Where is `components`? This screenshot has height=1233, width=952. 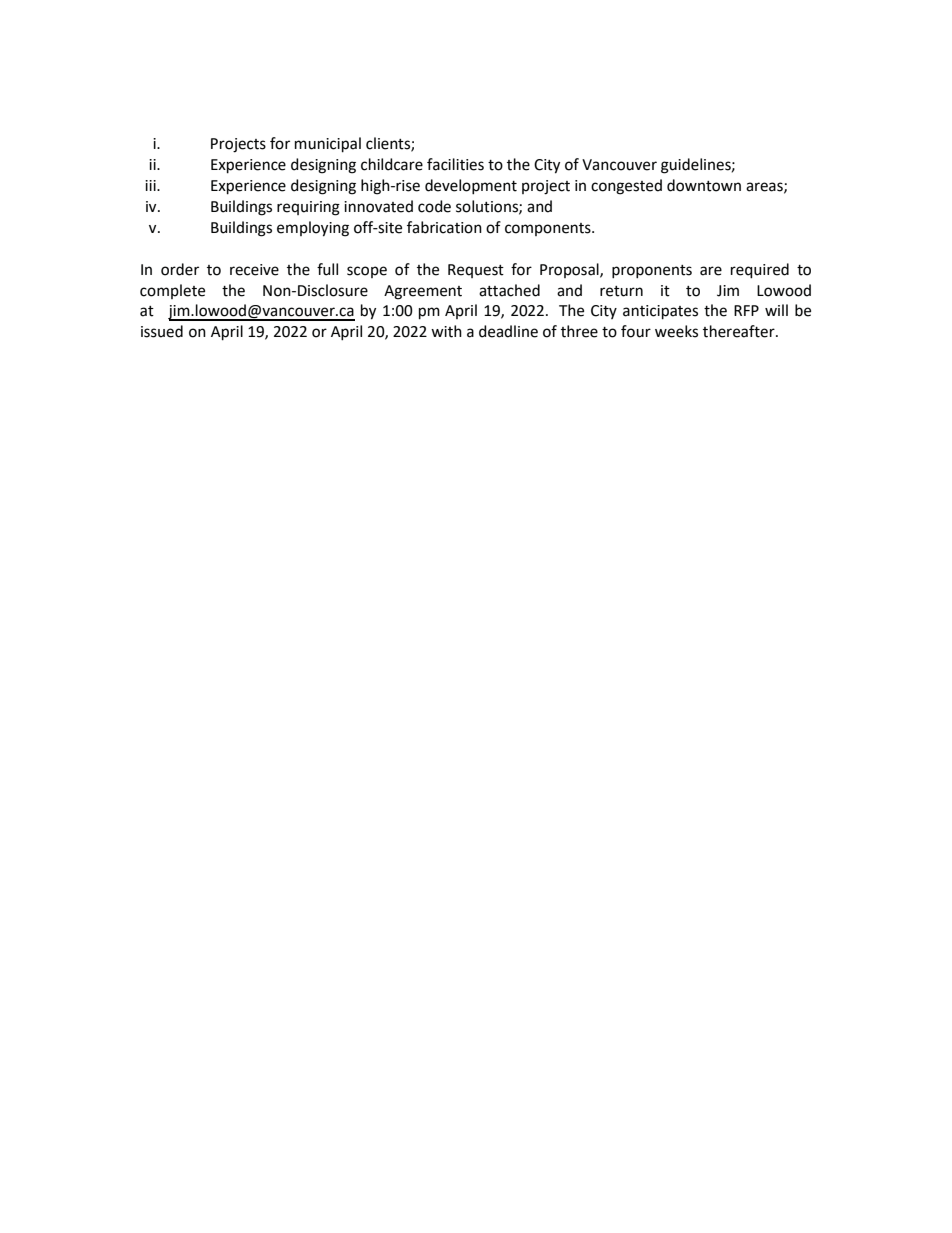 components is located at coordinates (549, 229).
